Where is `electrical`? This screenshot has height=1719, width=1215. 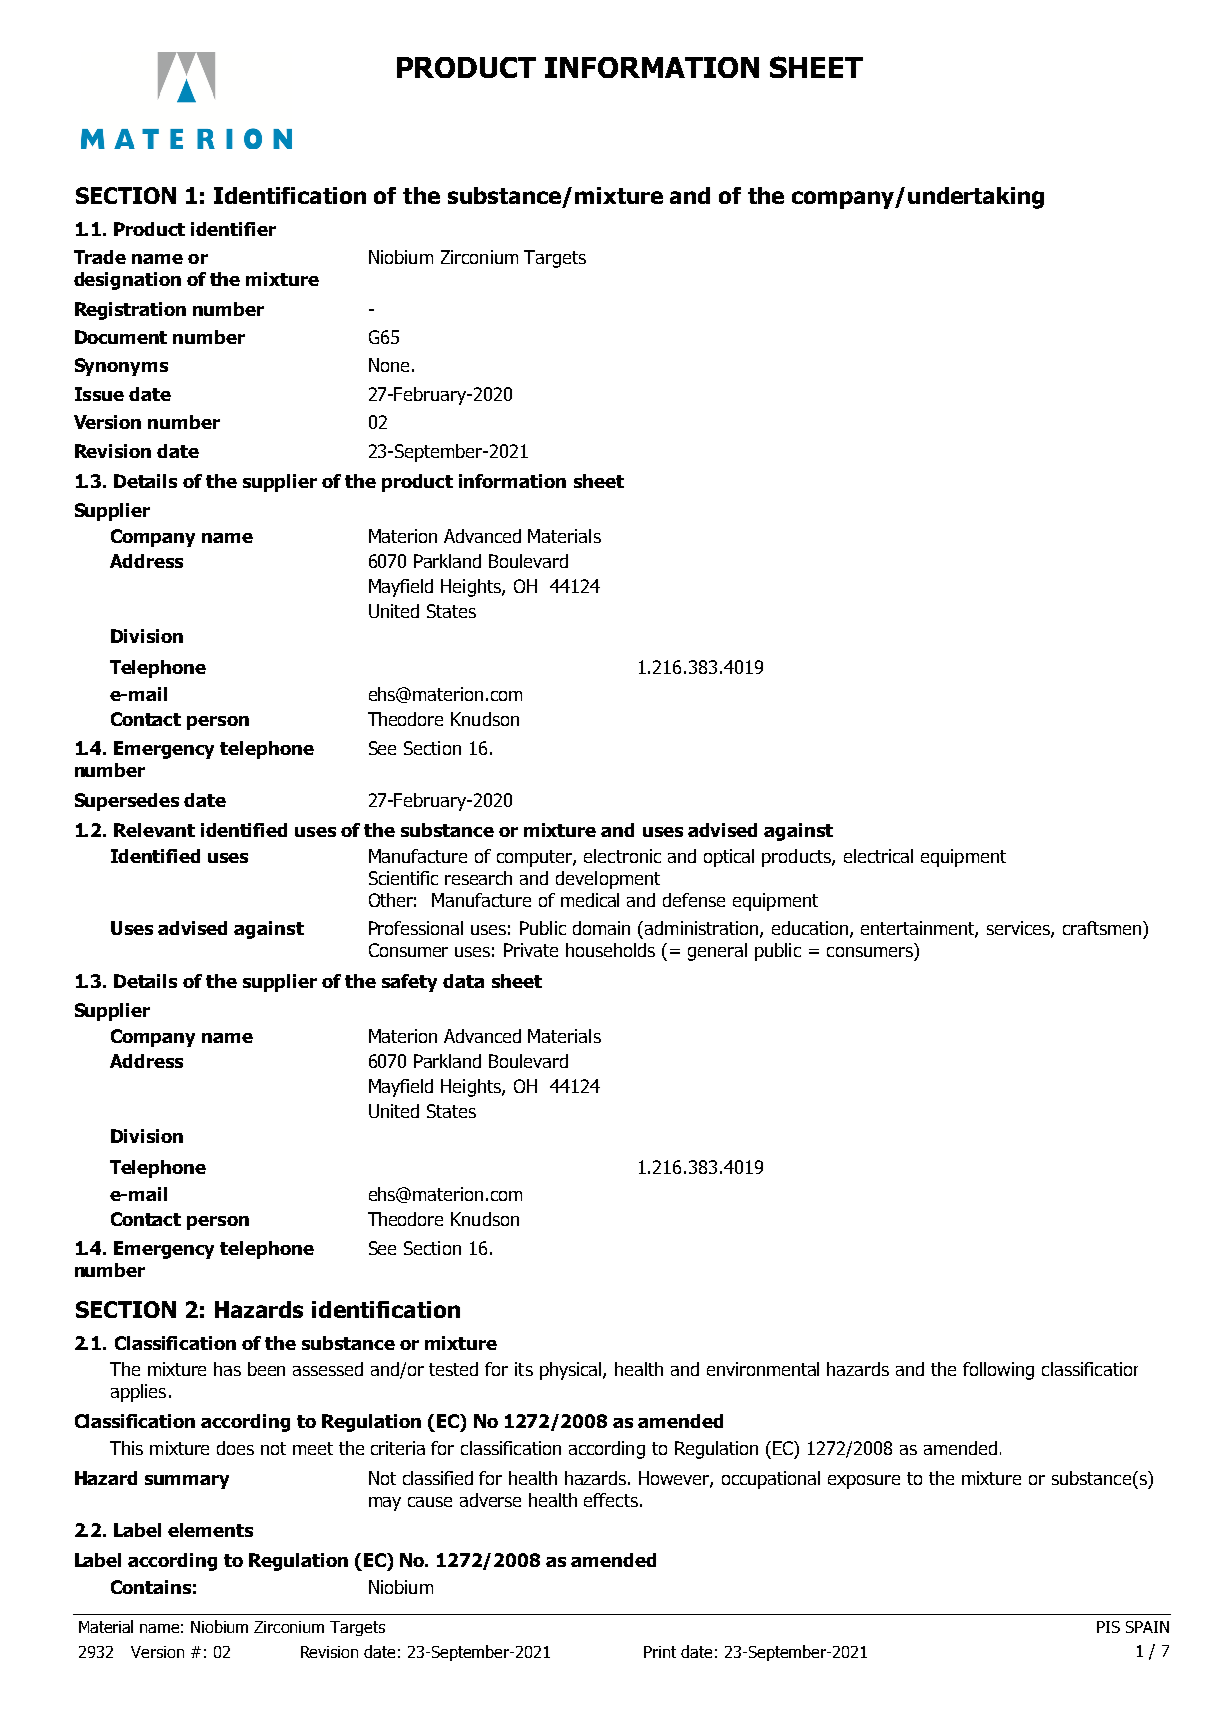
electrical is located at coordinates (878, 856).
